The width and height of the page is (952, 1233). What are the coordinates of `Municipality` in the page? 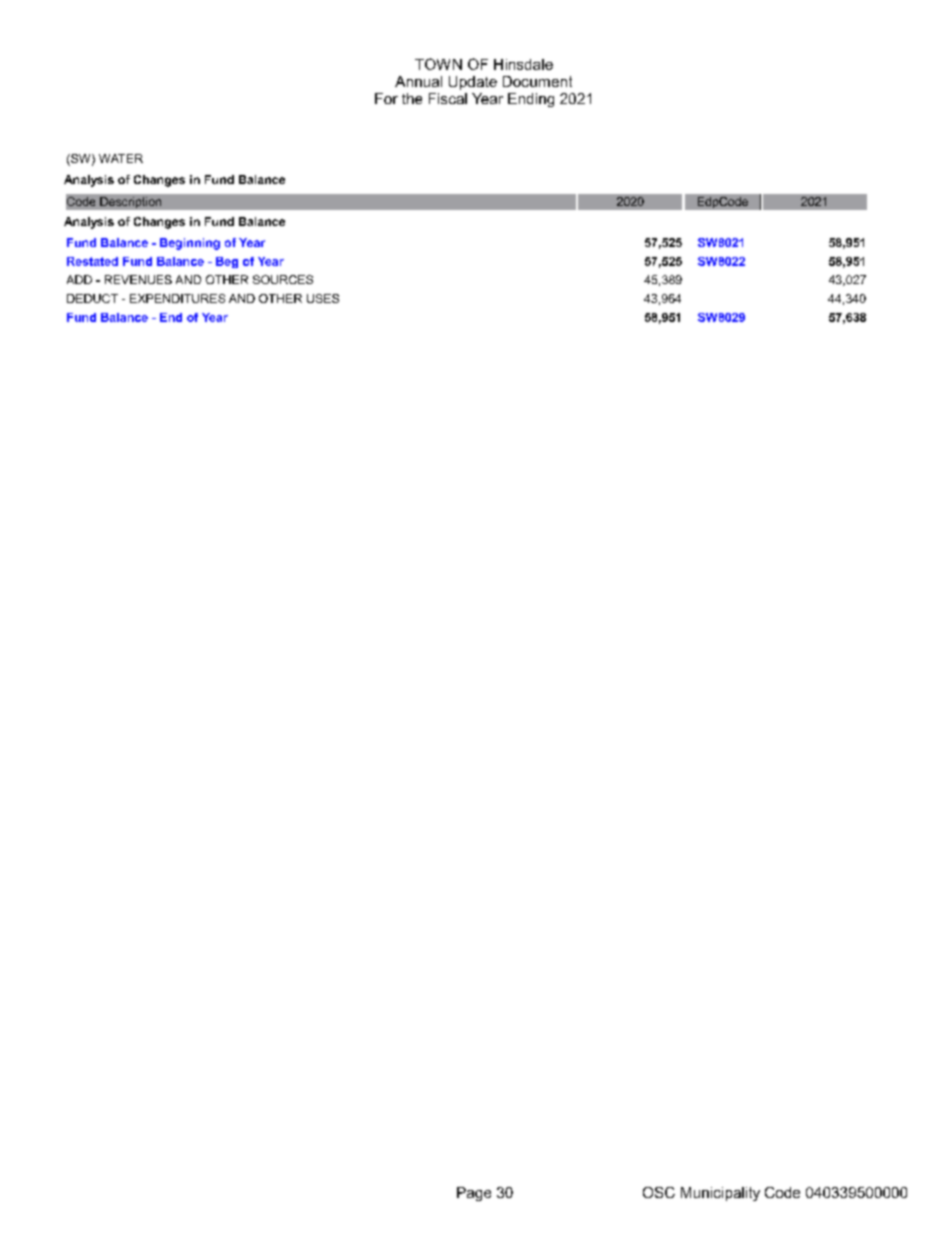 It's located at (720, 1194).
